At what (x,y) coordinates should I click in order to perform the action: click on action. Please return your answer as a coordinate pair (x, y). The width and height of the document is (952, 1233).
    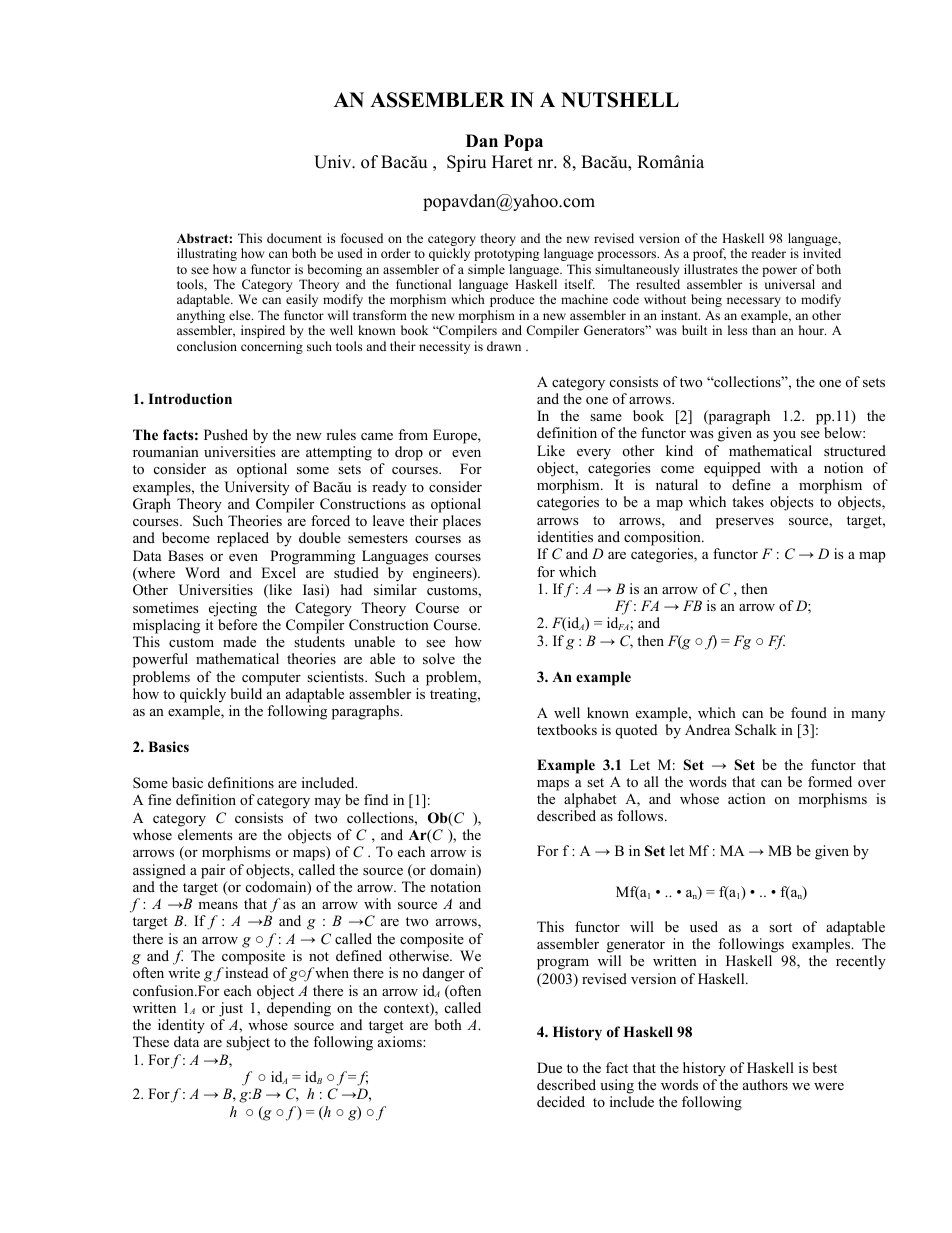
    Looking at the image, I should click on (747, 798).
